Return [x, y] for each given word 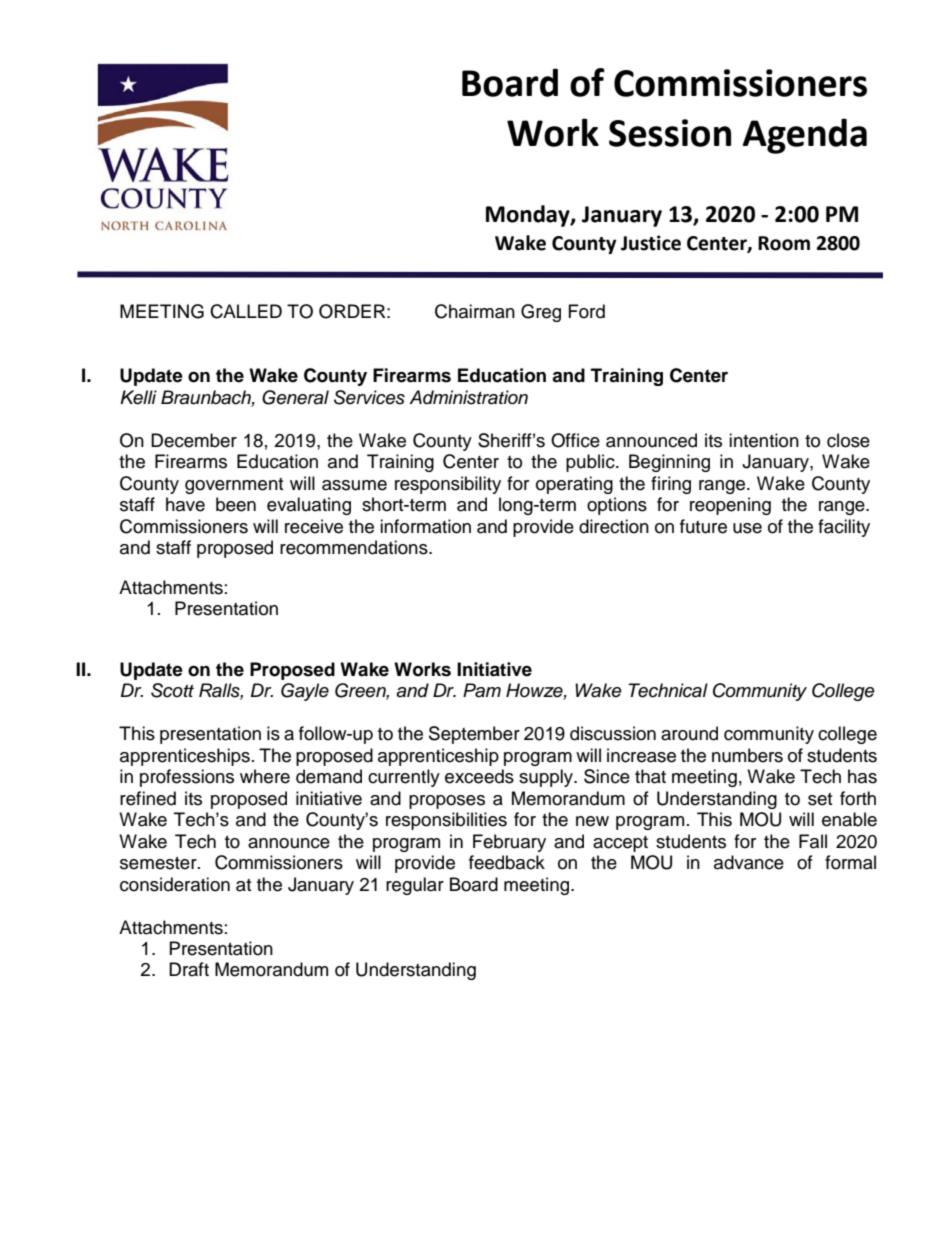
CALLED [246, 311]
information [425, 526]
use [747, 528]
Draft [189, 969]
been [236, 504]
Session [670, 133]
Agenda [805, 136]
